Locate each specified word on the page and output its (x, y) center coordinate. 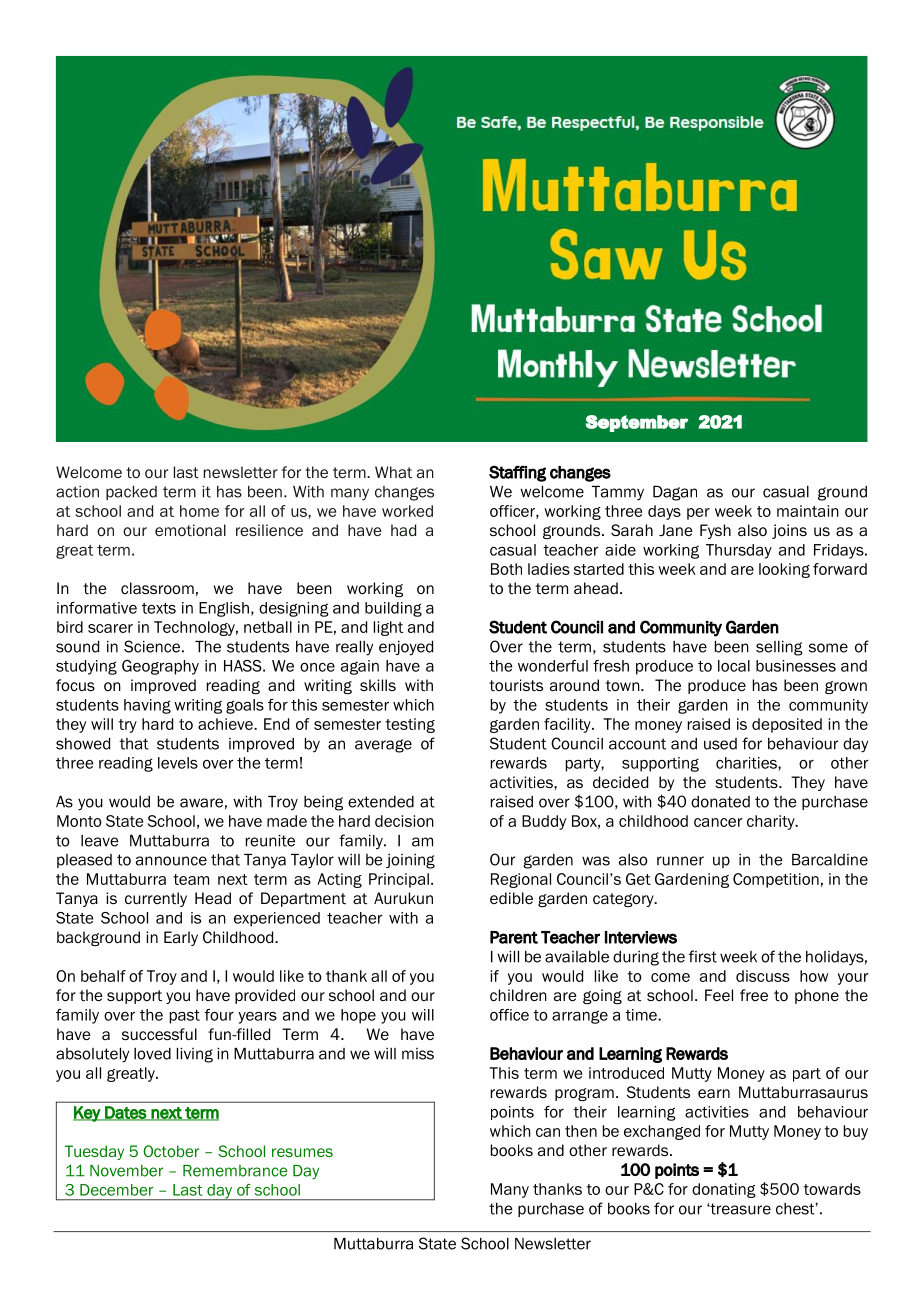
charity (772, 822)
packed (131, 493)
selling (779, 648)
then (581, 1131)
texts (159, 608)
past (185, 1017)
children (518, 995)
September (636, 423)
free (754, 995)
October (171, 1151)
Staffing (517, 473)
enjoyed (406, 648)
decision (404, 821)
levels (178, 763)
